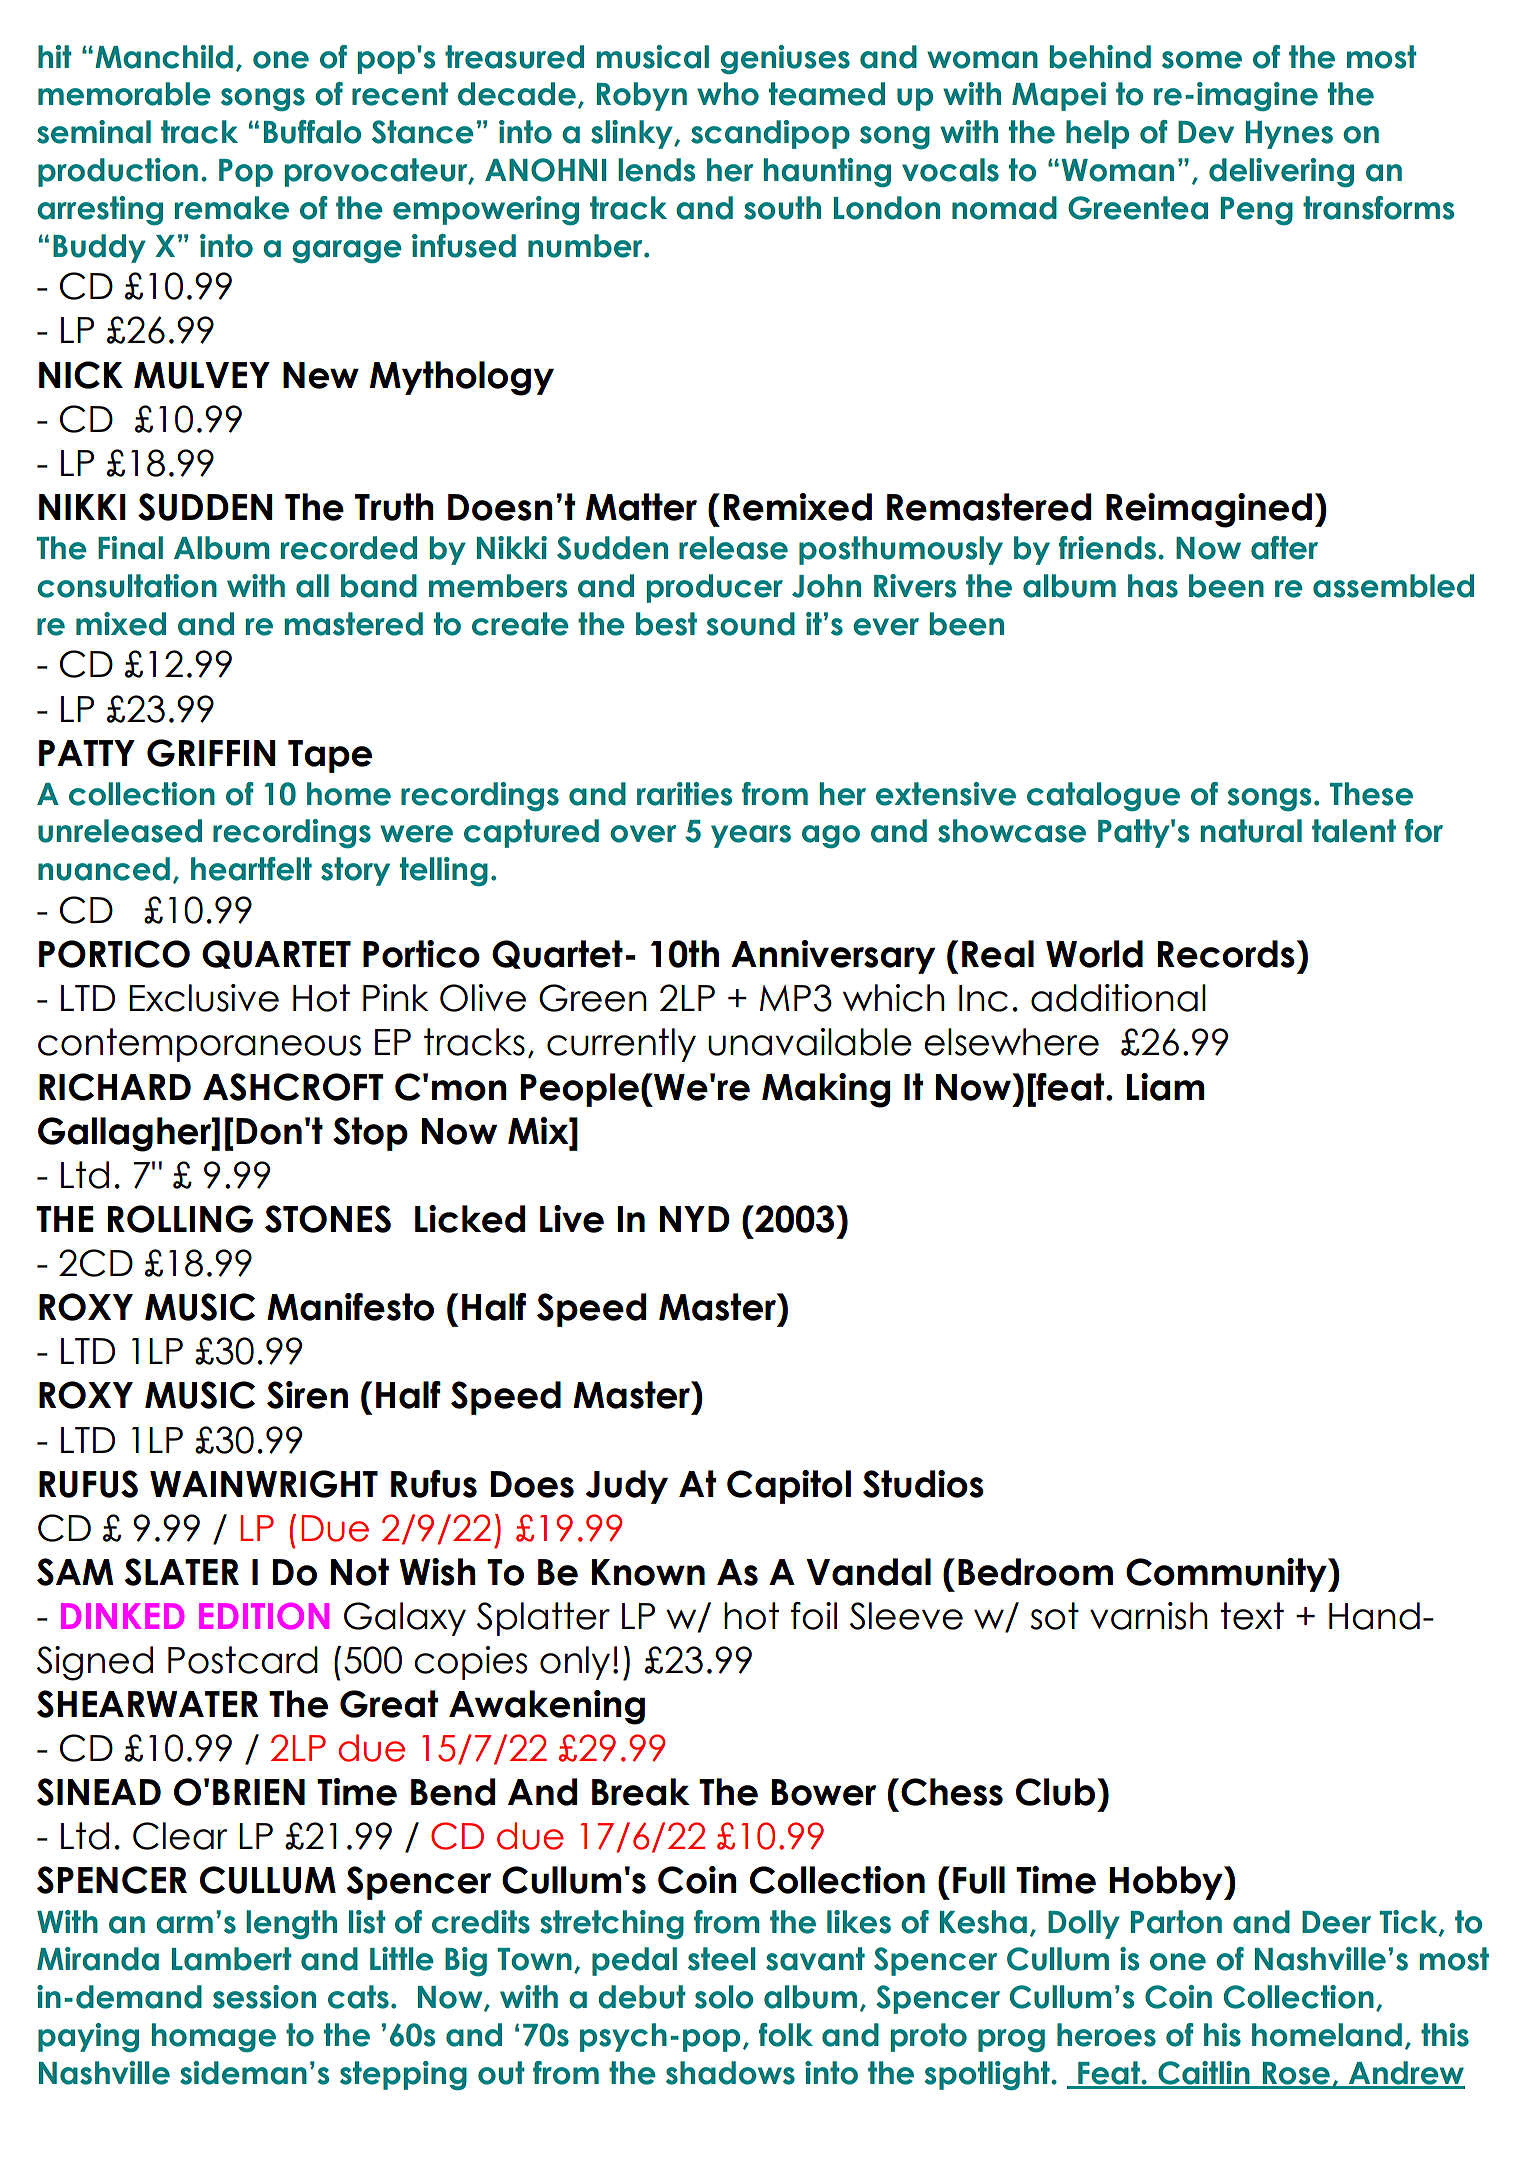  What do you see at coordinates (1289, 135) in the screenshot?
I see `Hynes` at bounding box center [1289, 135].
